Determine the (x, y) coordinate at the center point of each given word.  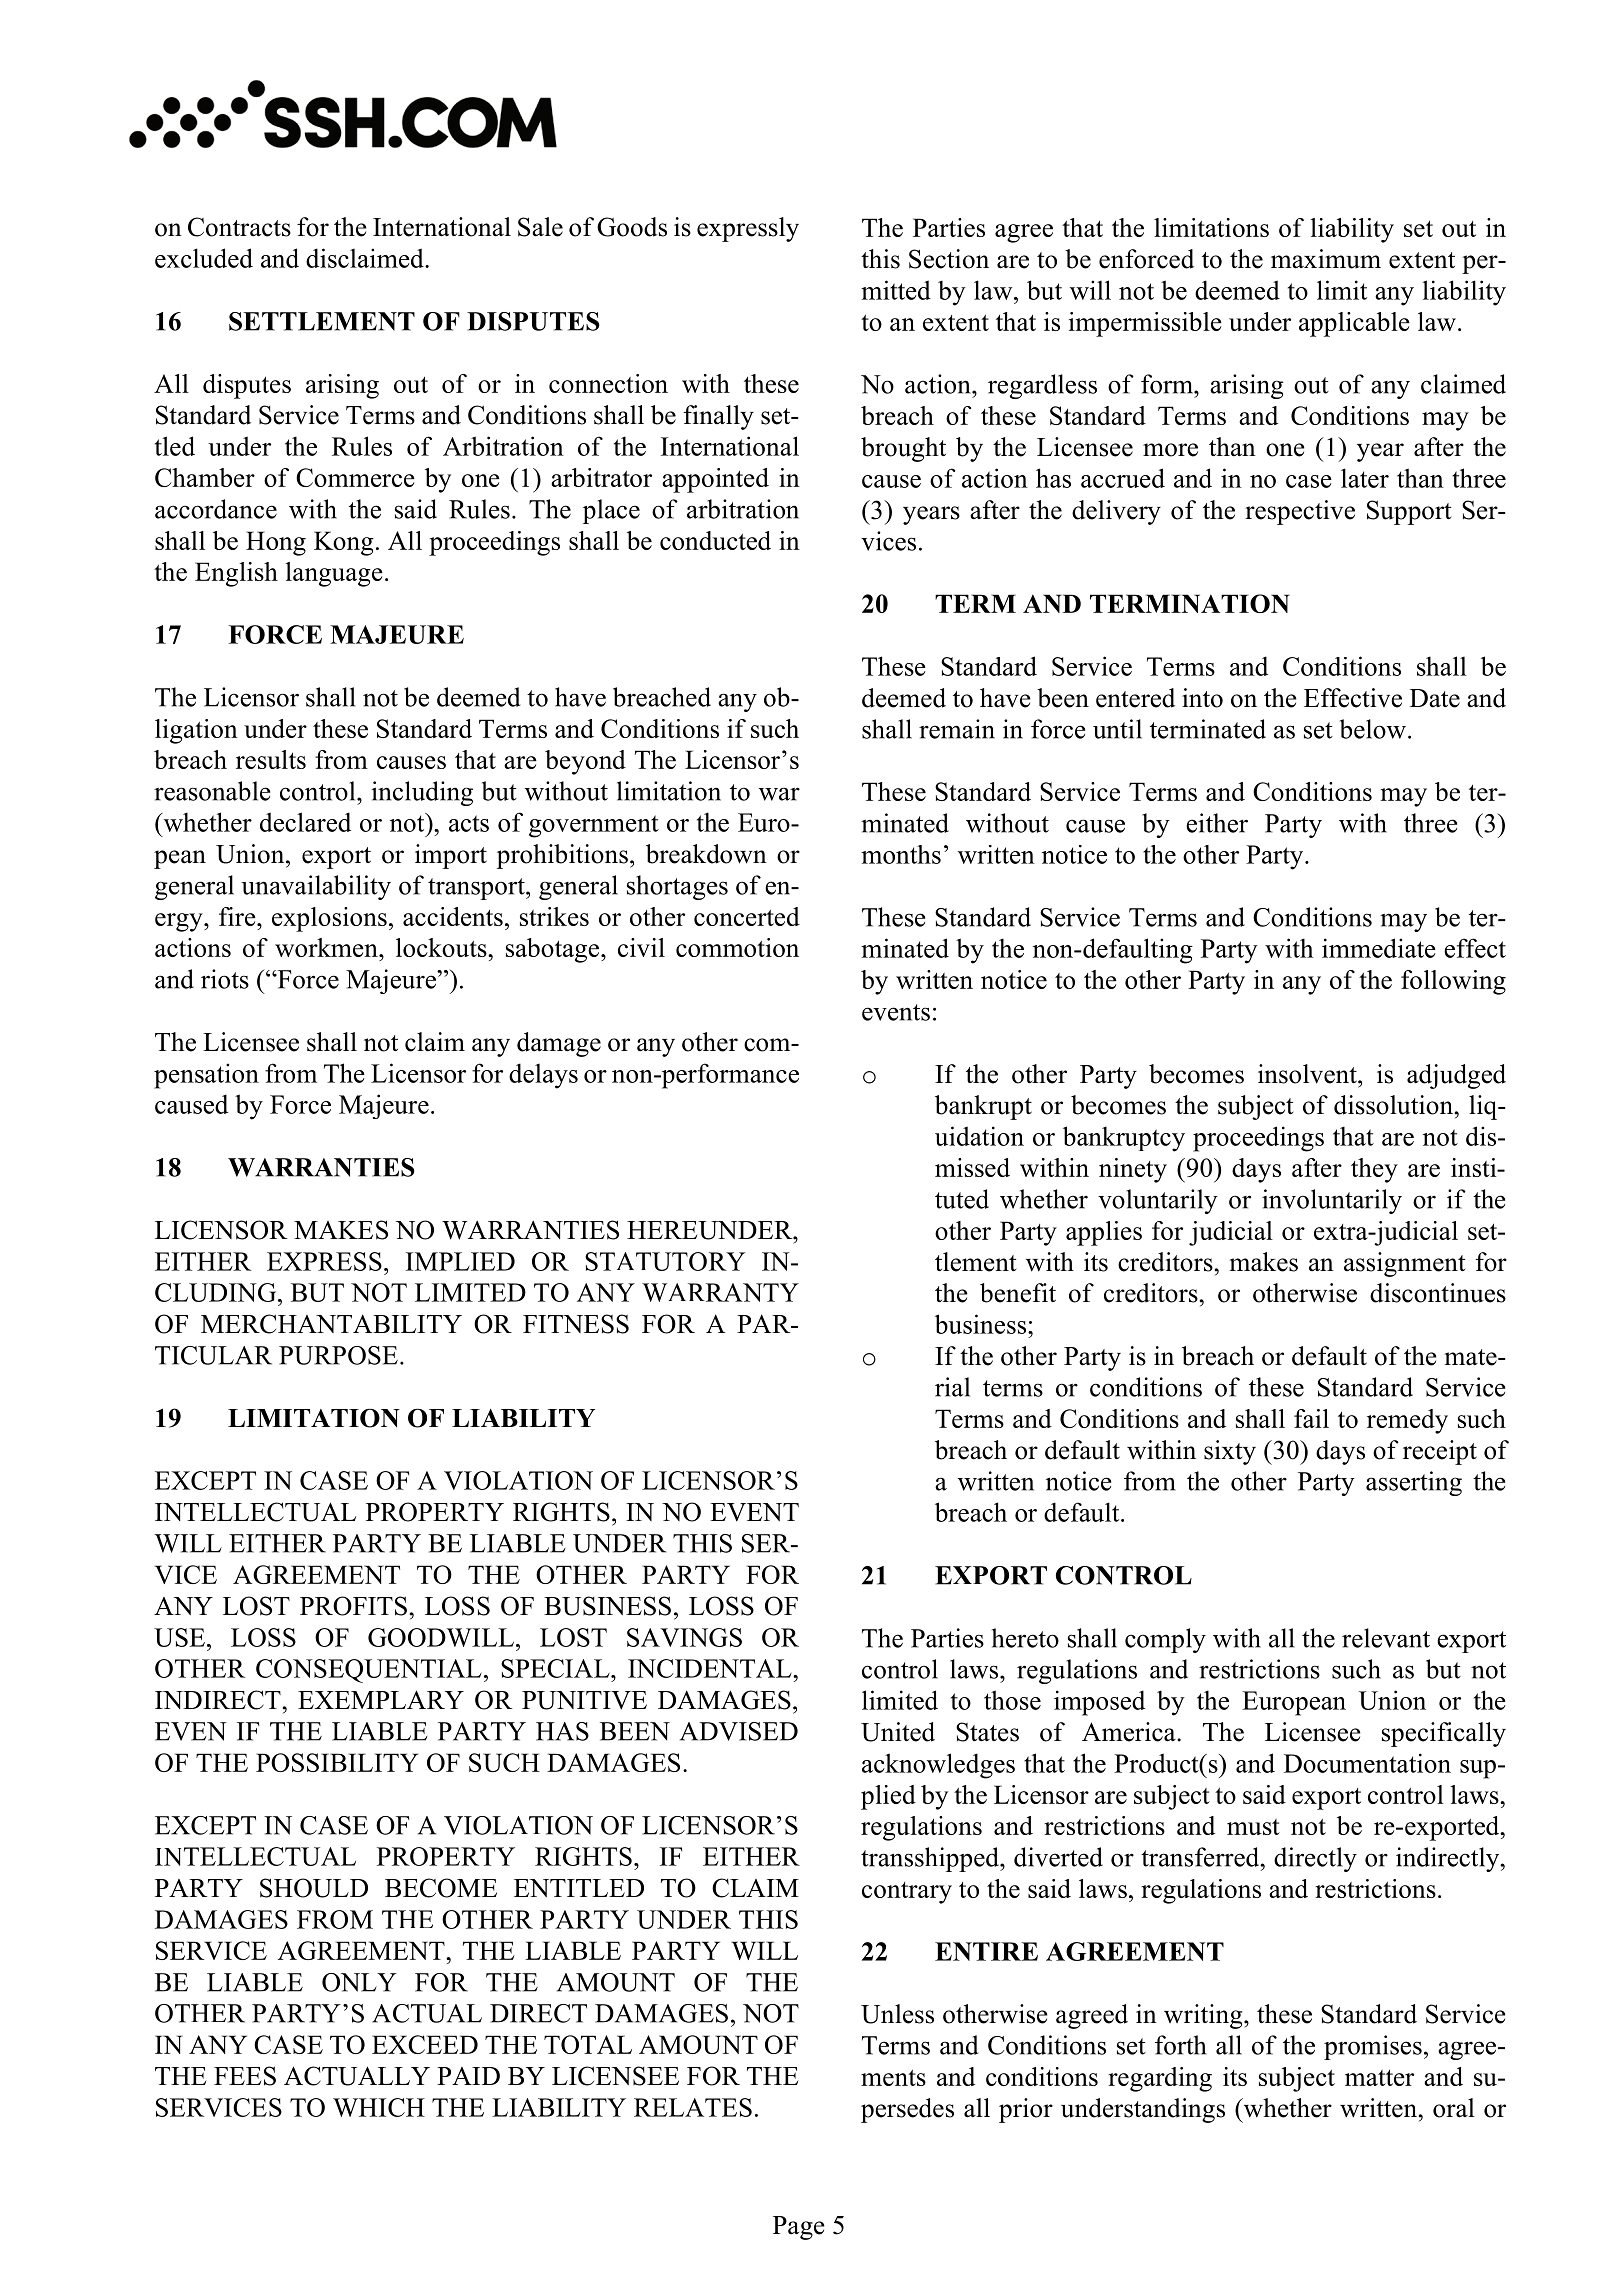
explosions (329, 919)
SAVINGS (684, 1637)
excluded (204, 258)
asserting (1414, 1483)
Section (949, 259)
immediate (1379, 948)
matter (1379, 2078)
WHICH (379, 2107)
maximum (1326, 259)
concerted (747, 916)
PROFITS (353, 1606)
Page (799, 2228)
